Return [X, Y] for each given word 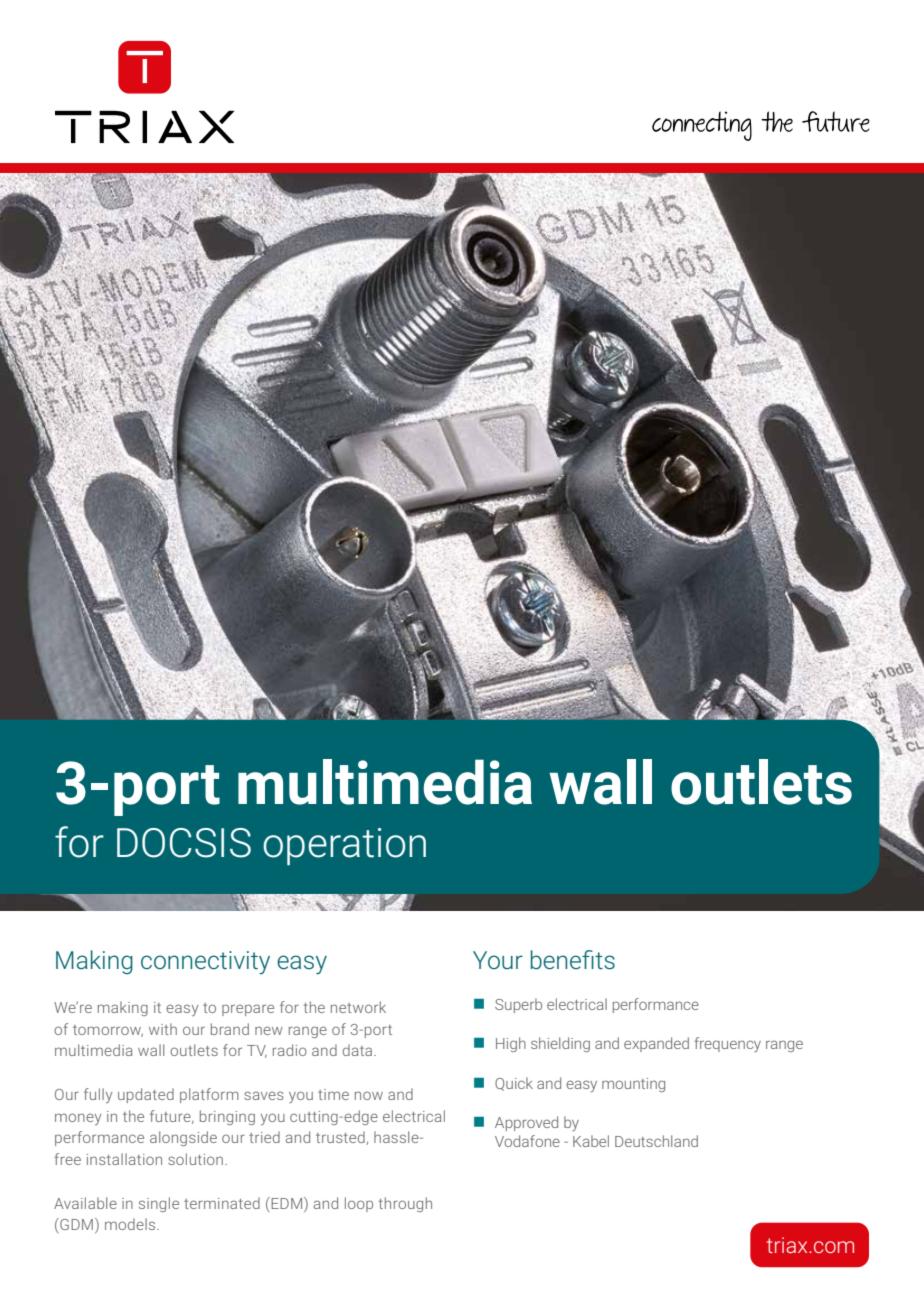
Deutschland [656, 1141]
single [159, 1204]
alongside [183, 1138]
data [359, 1050]
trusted [341, 1138]
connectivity [205, 963]
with [163, 1029]
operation [344, 846]
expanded [656, 1044]
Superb [518, 1005]
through [405, 1204]
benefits [573, 959]
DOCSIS [184, 843]
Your [498, 960]
